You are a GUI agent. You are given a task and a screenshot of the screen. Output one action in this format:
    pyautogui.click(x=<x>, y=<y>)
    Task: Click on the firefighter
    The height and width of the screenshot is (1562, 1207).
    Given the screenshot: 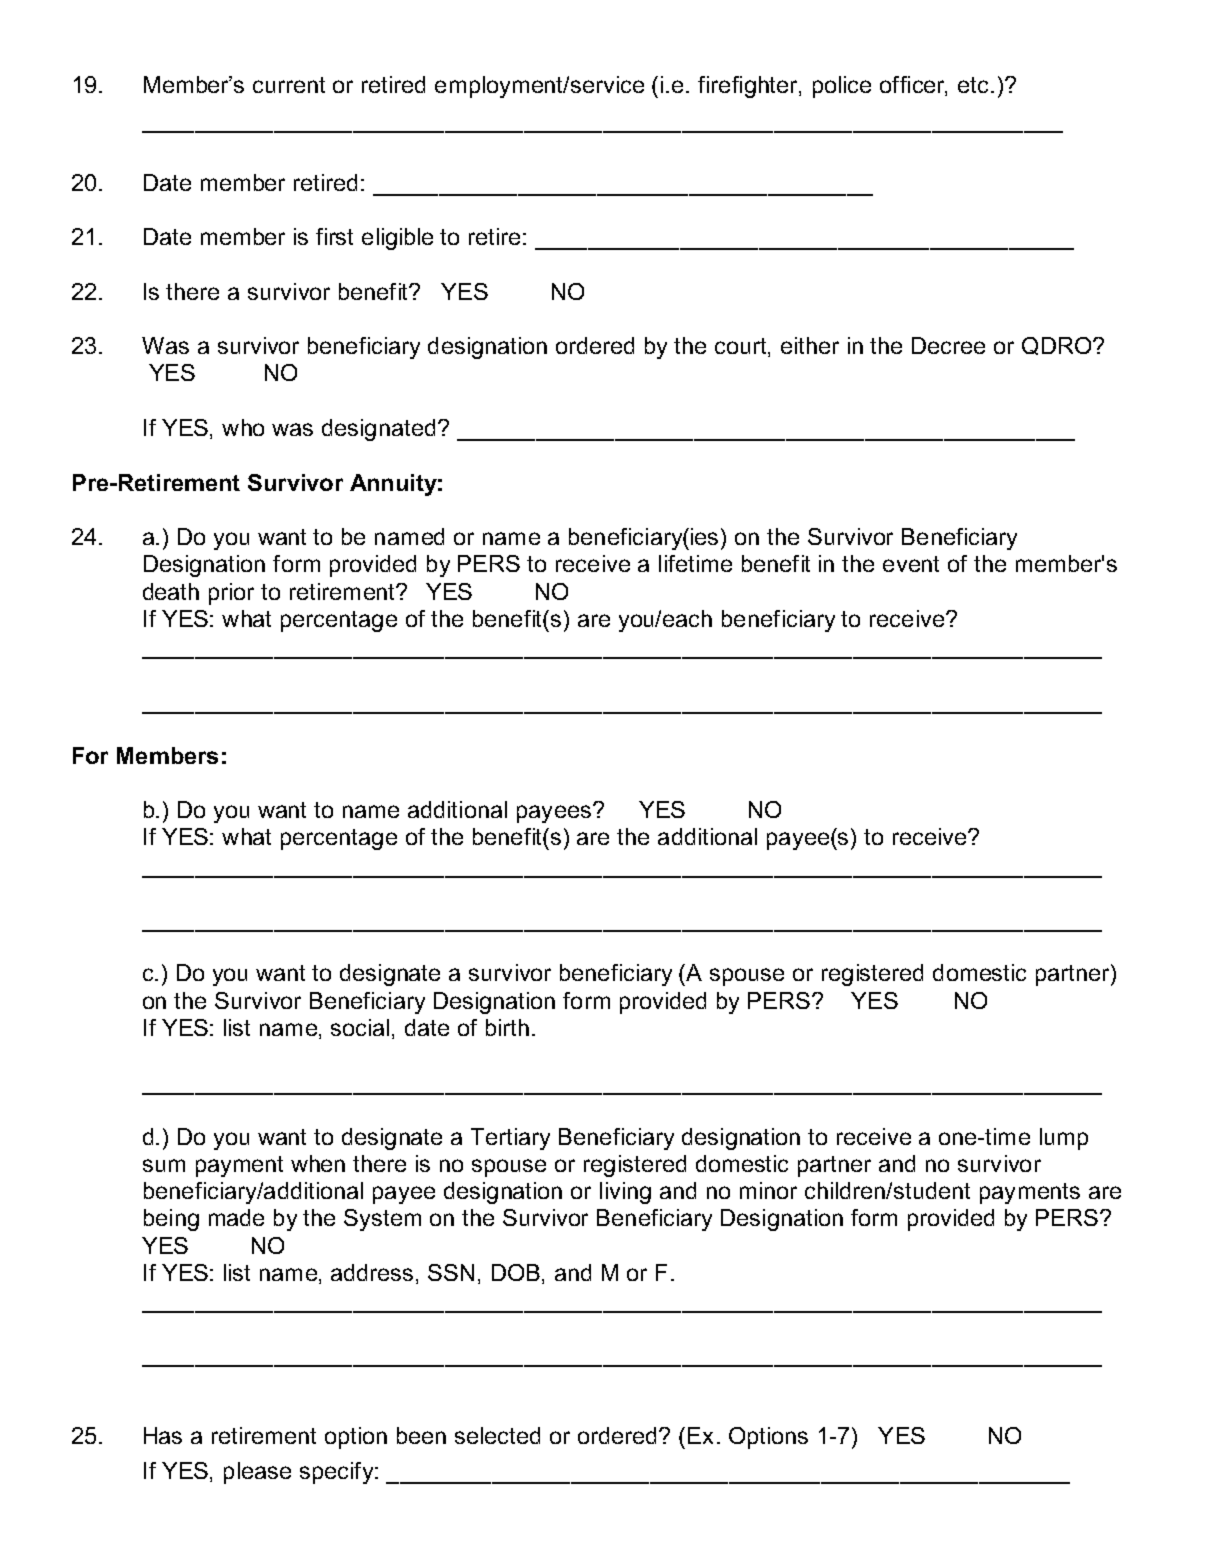 What is the action you would take?
    pyautogui.click(x=749, y=87)
